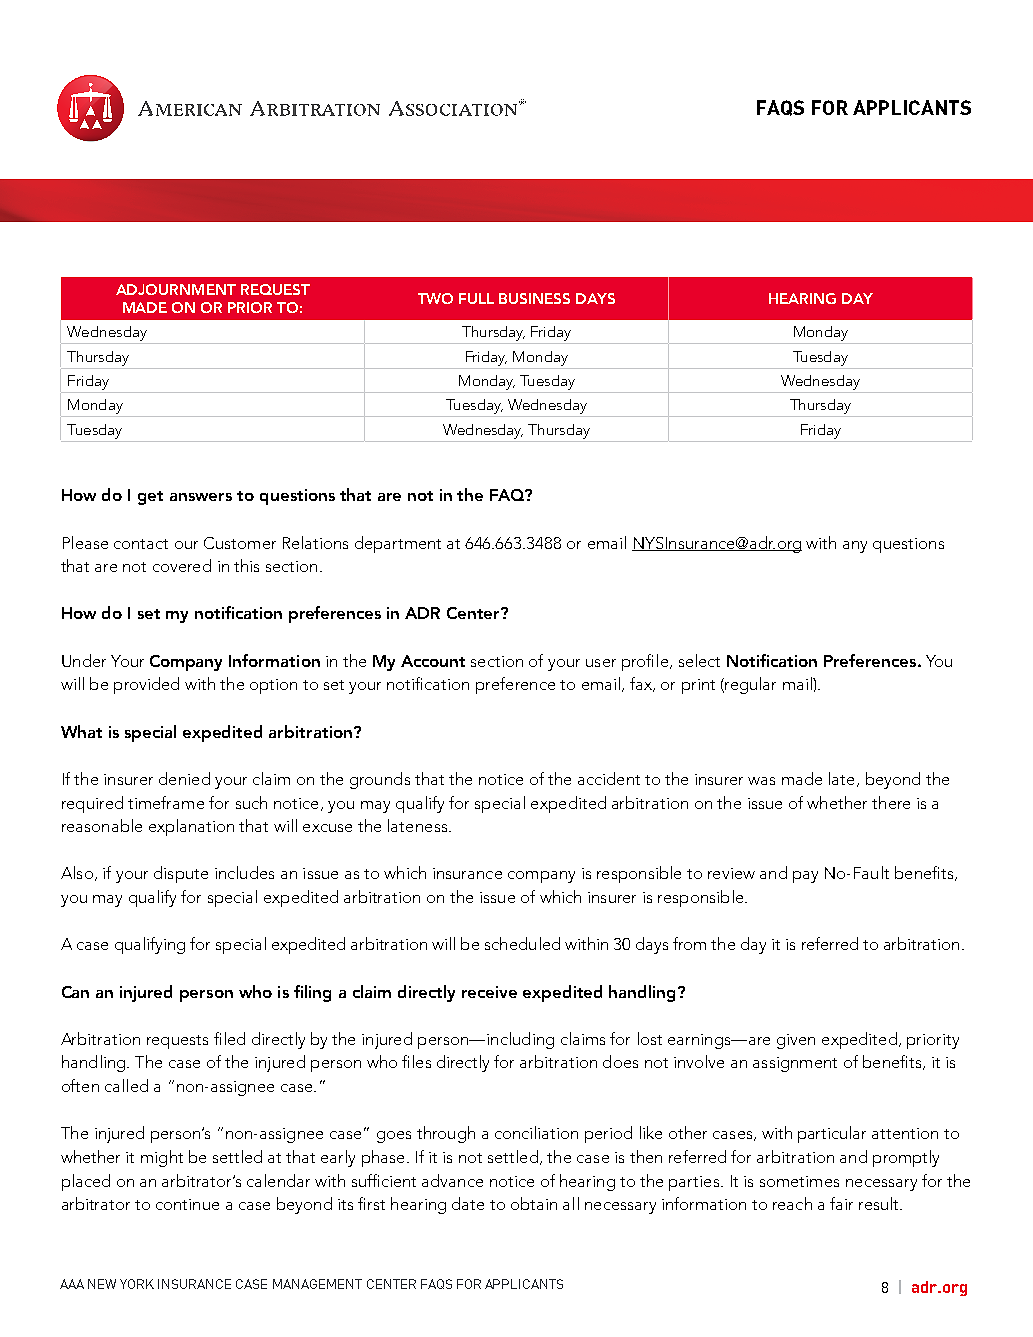 Image resolution: width=1033 pixels, height=1337 pixels. Describe the element at coordinates (182, 565) in the screenshot. I see `covered` at that location.
